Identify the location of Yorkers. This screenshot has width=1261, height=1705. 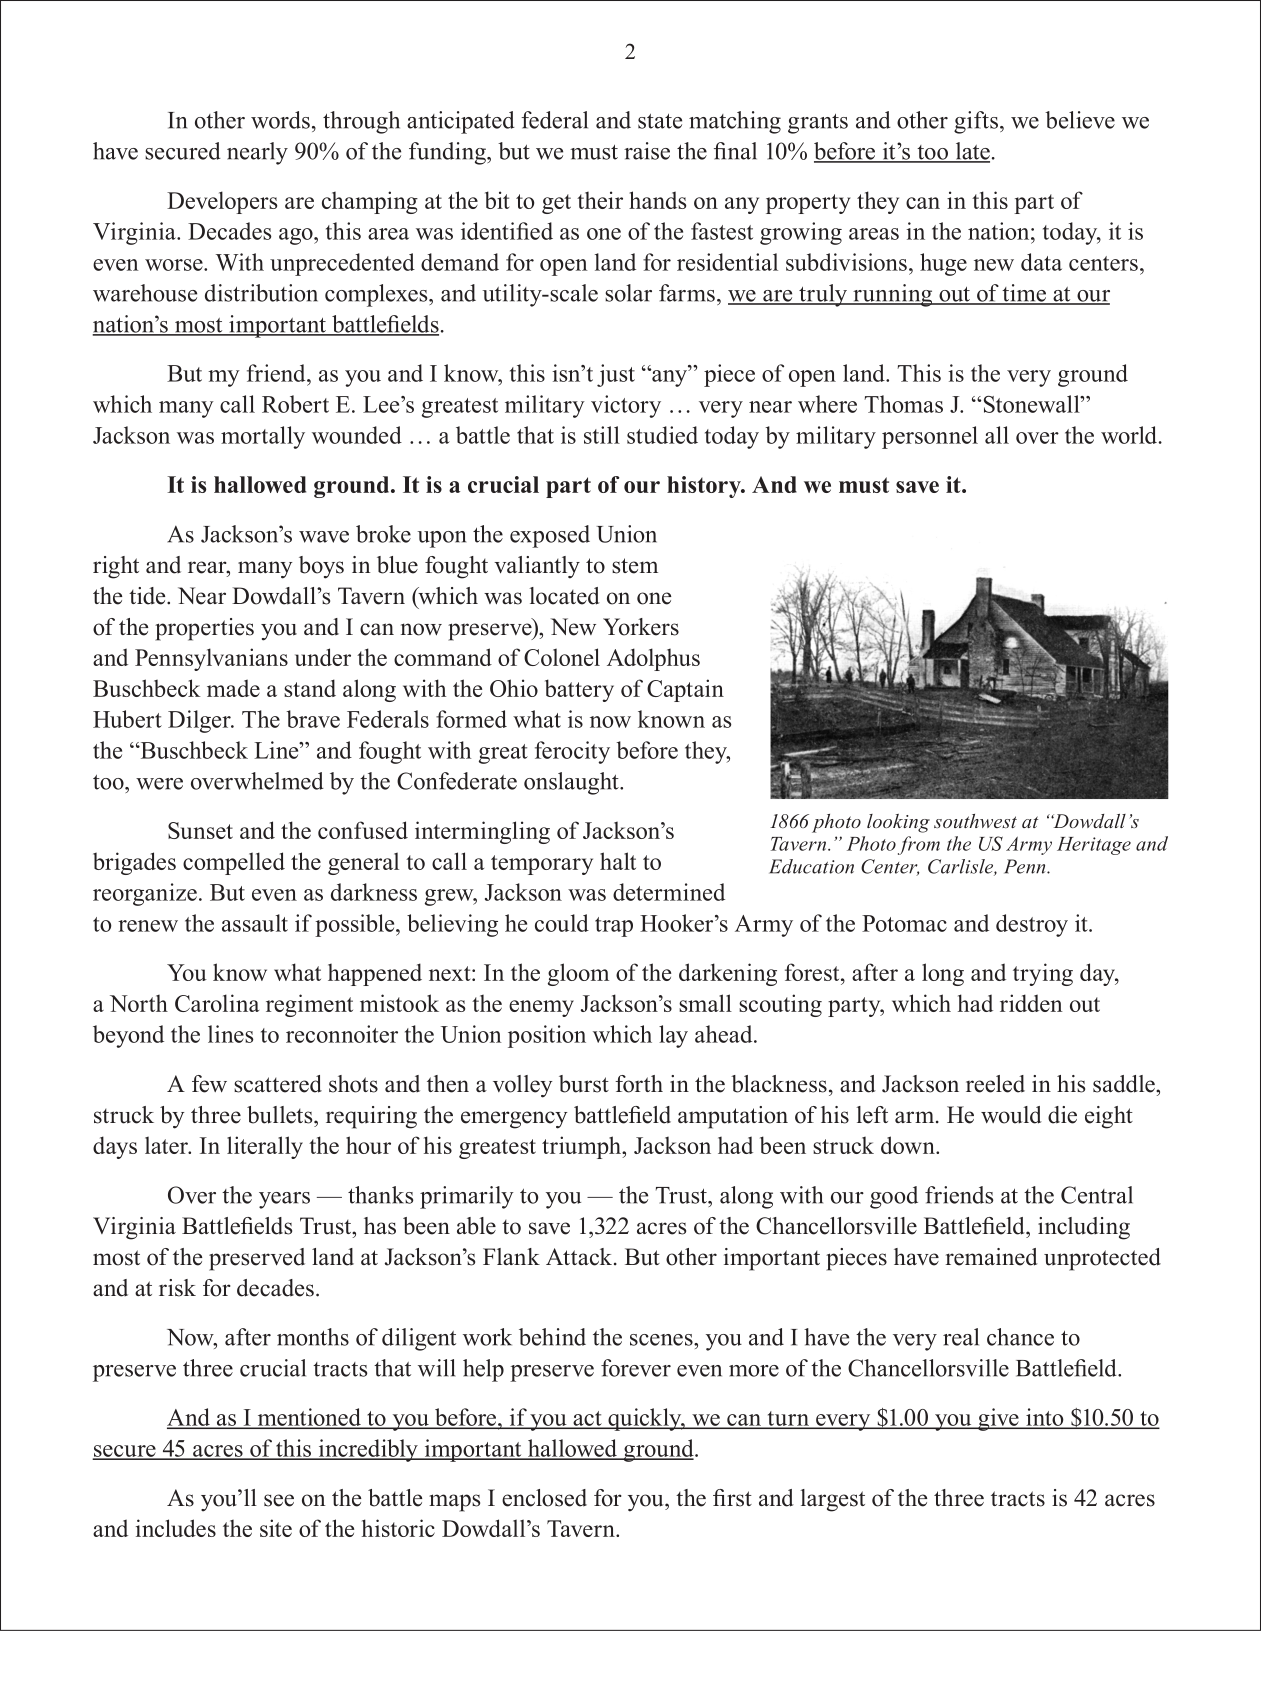
(641, 627).
